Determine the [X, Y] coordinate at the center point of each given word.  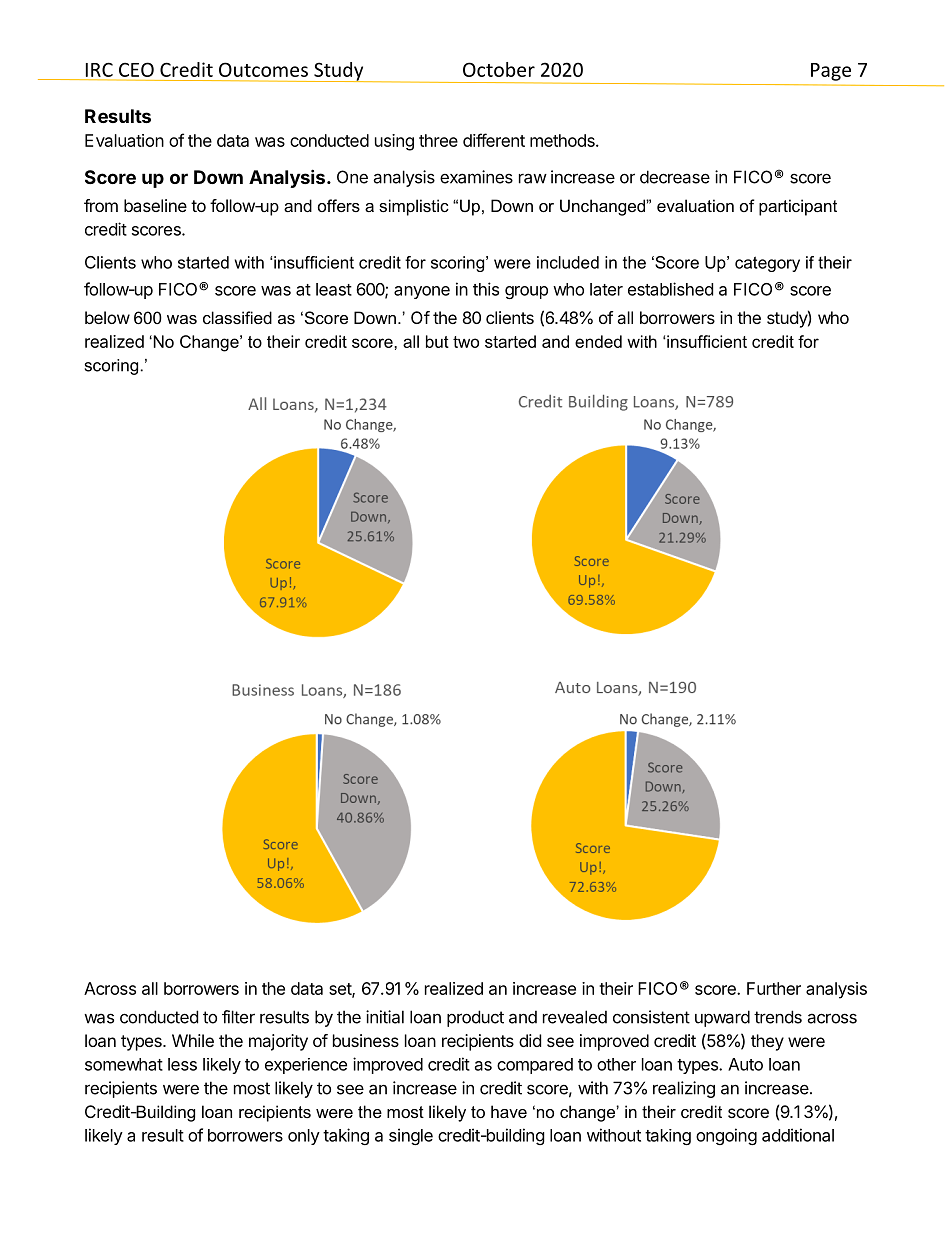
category [767, 264]
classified [237, 317]
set [341, 990]
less [182, 1064]
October [499, 69]
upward [722, 1018]
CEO [136, 69]
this [486, 289]
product [475, 1018]
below [107, 317]
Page [831, 72]
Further [774, 988]
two [466, 342]
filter [238, 1017]
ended [598, 341]
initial [385, 1017]
